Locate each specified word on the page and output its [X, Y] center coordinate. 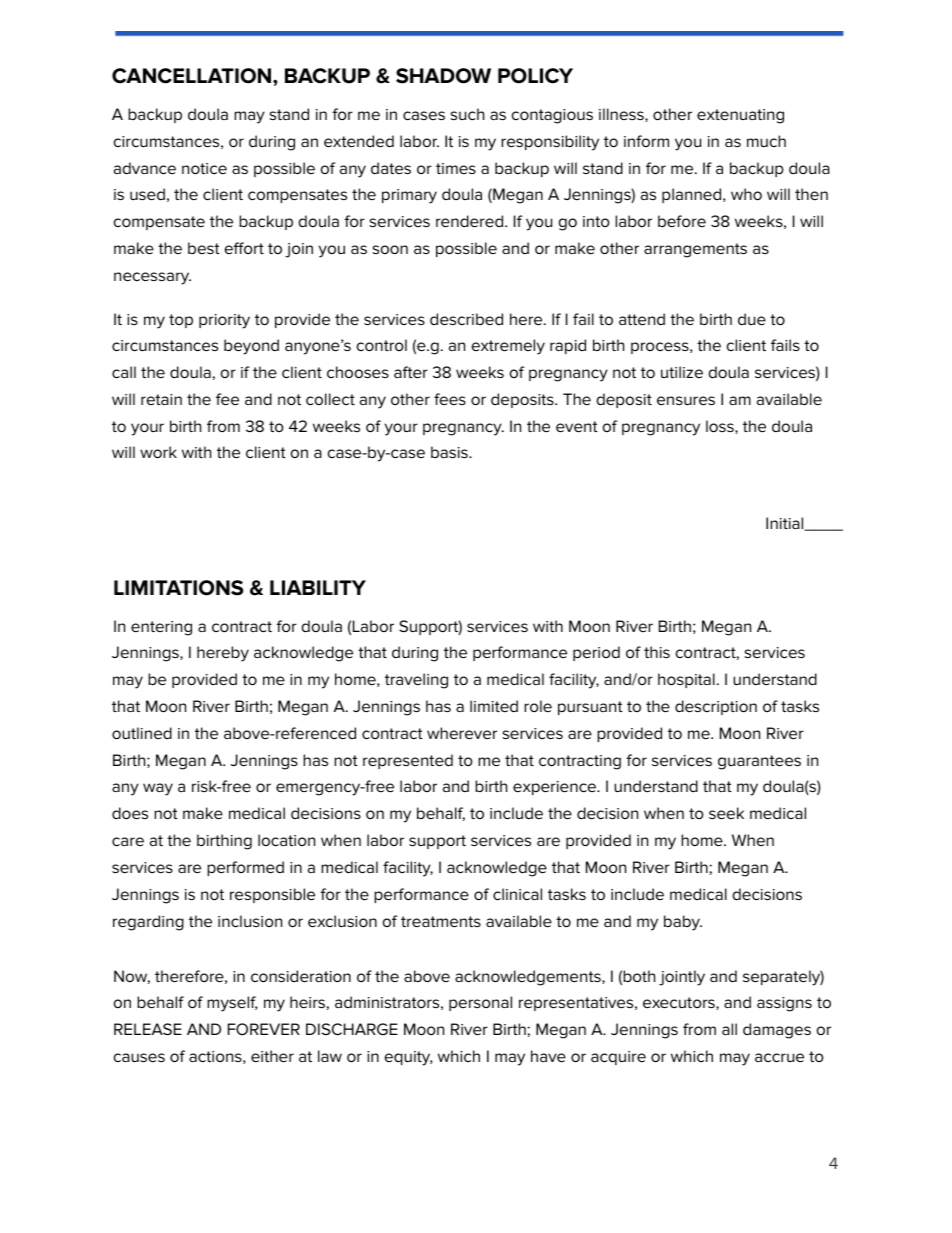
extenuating [740, 116]
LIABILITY [318, 587]
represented [408, 761]
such [467, 114]
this [657, 652]
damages [777, 1031]
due [752, 319]
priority [224, 321]
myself [232, 1004]
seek [726, 813]
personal [480, 1003]
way [158, 789]
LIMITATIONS [178, 588]
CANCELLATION [193, 76]
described [466, 319]
